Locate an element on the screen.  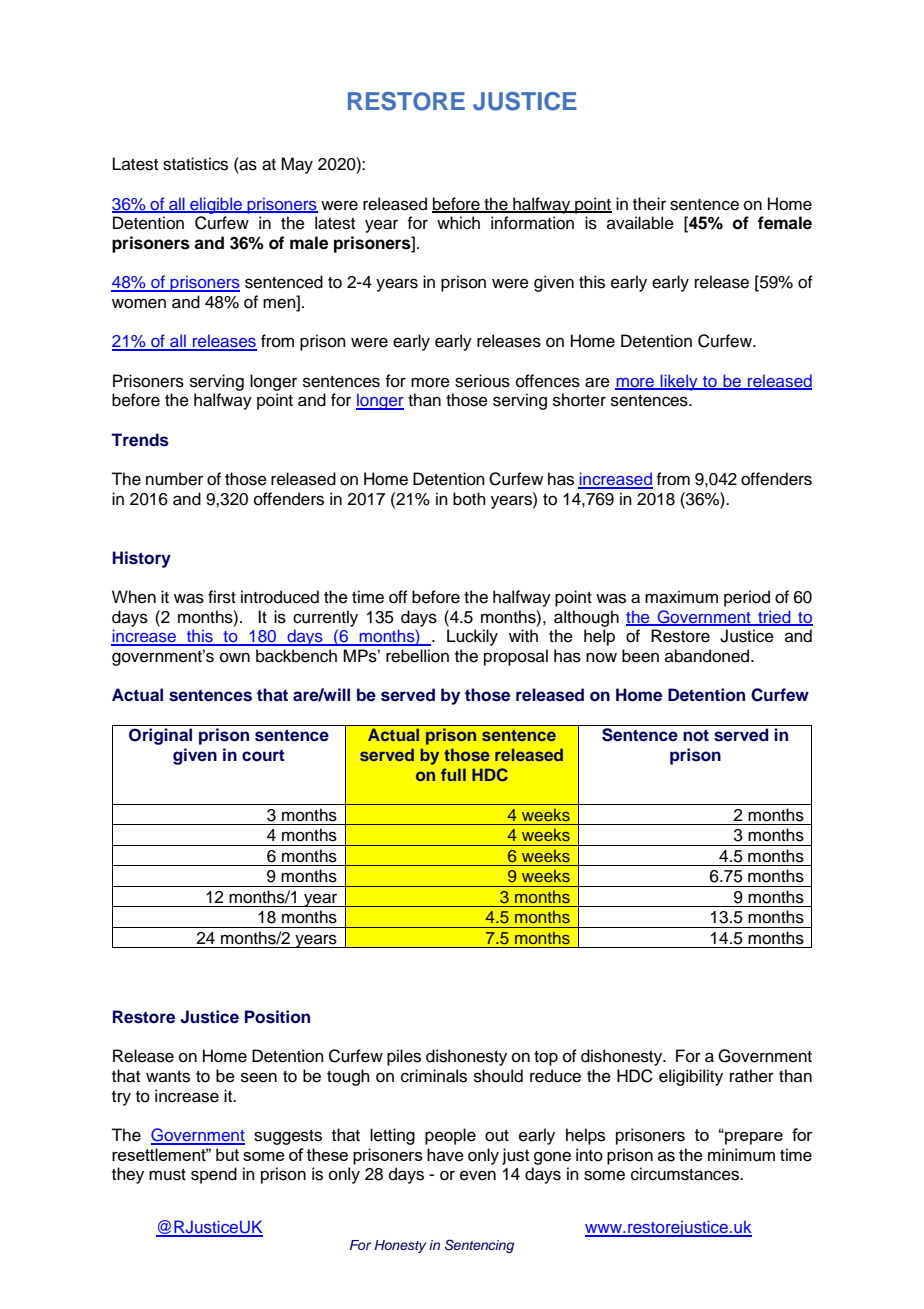
not is located at coordinates (696, 735).
